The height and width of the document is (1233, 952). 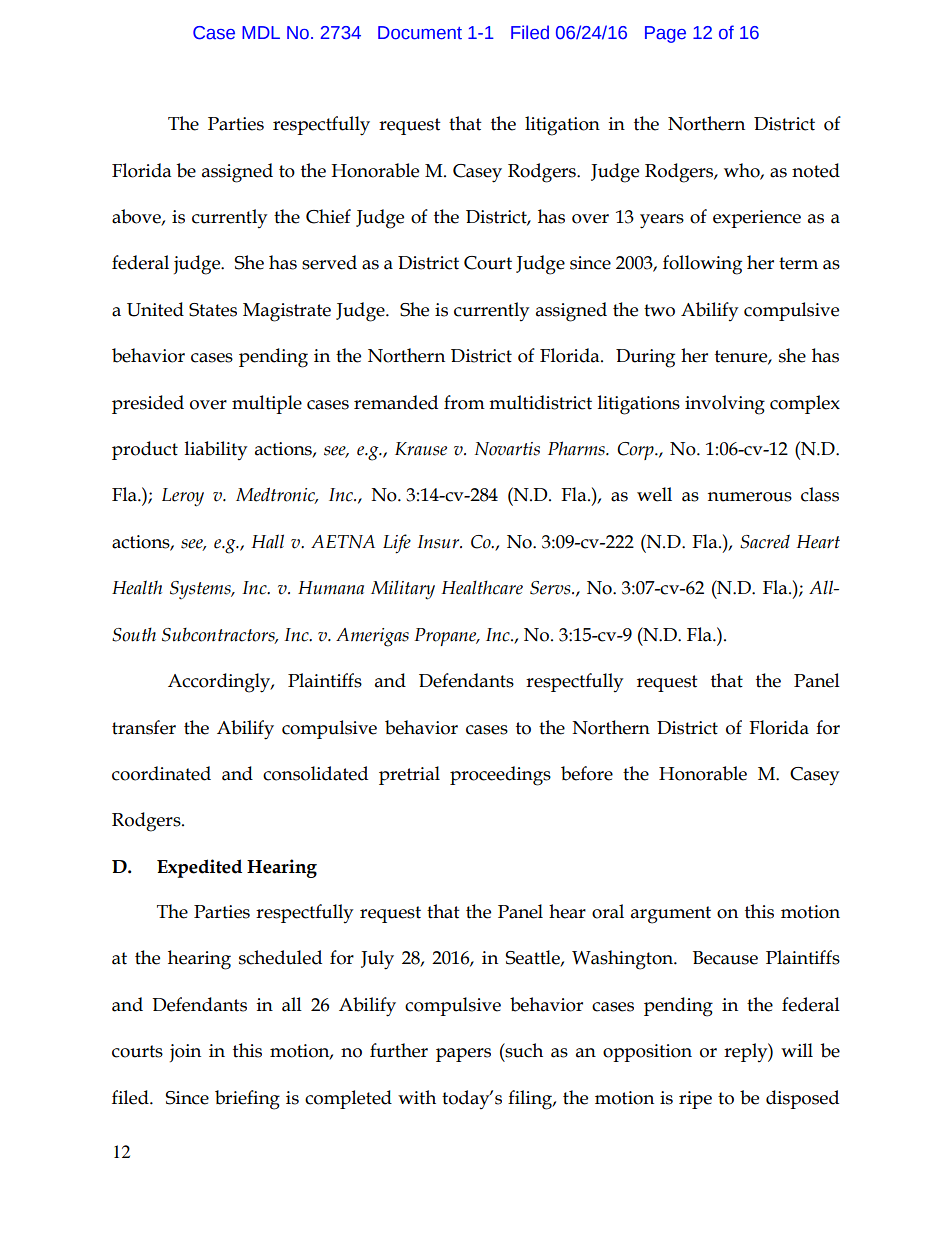 I want to click on from, so click(x=464, y=402).
